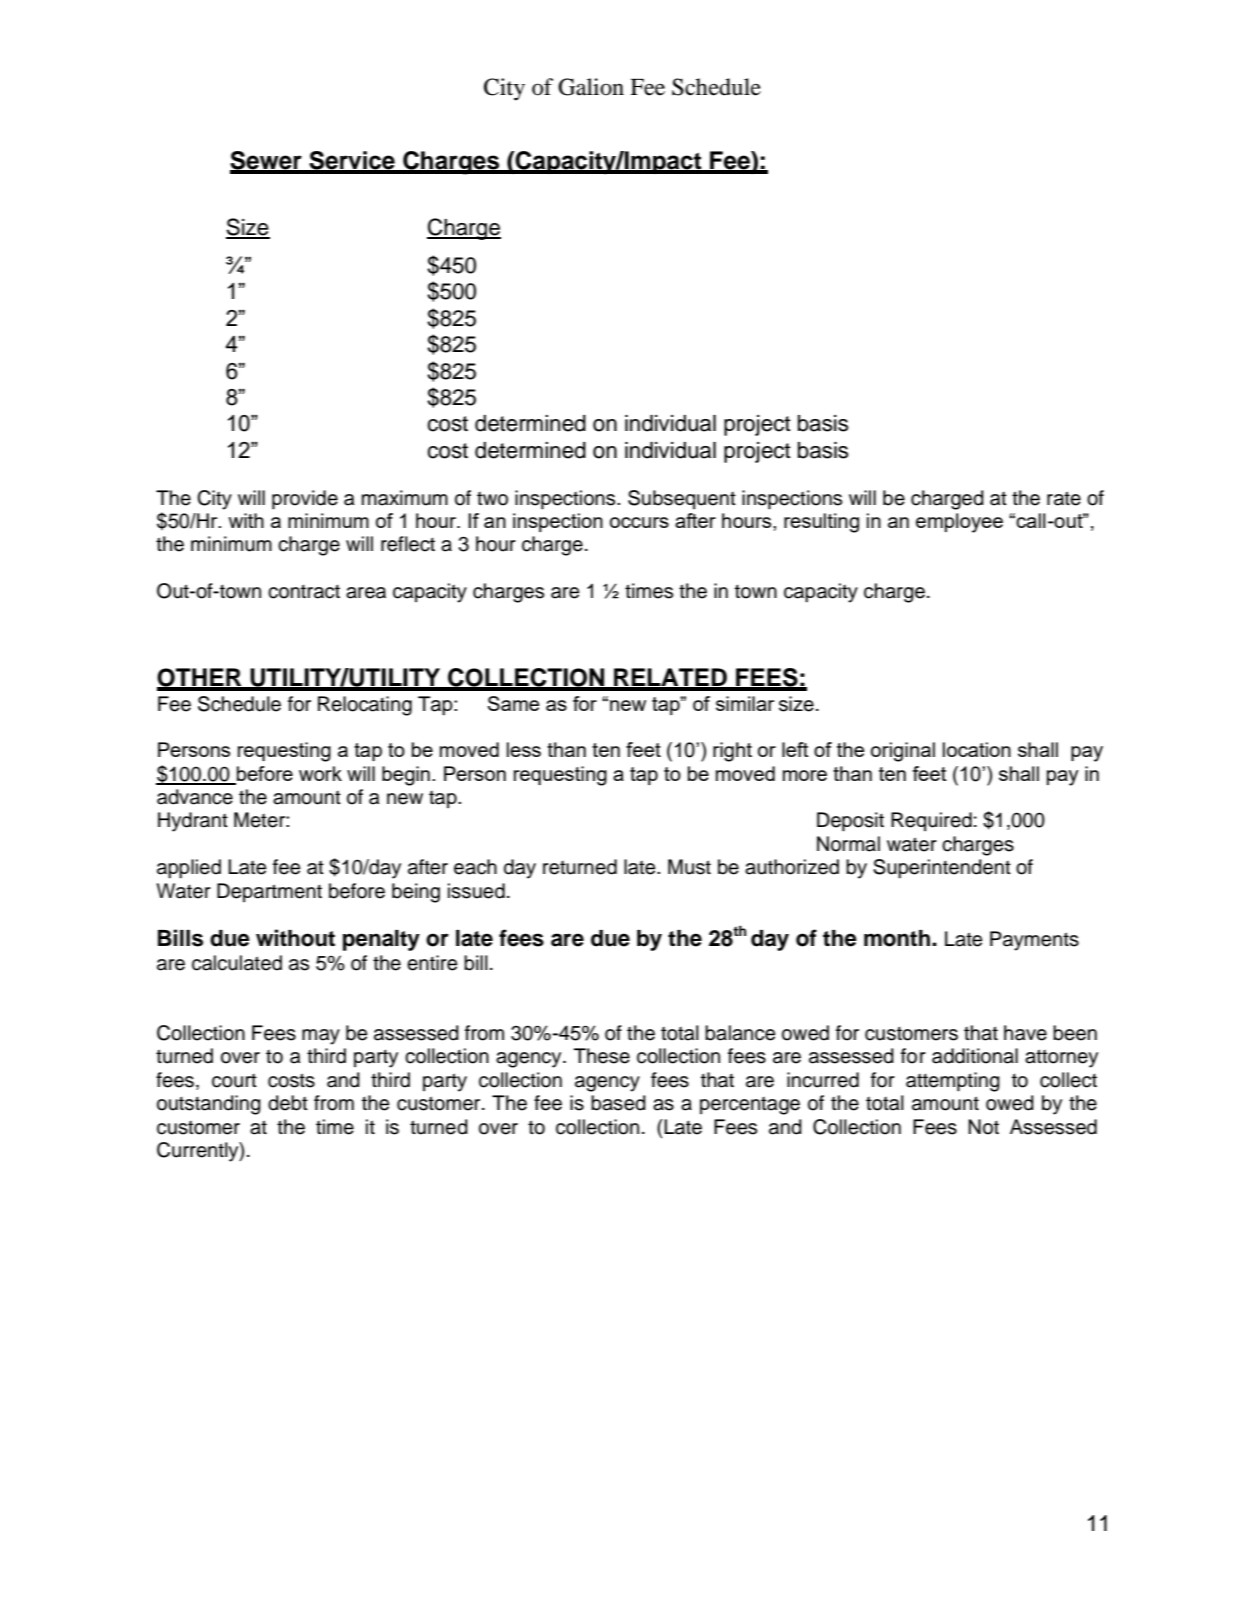 The image size is (1245, 1611). I want to click on occurs, so click(639, 522).
